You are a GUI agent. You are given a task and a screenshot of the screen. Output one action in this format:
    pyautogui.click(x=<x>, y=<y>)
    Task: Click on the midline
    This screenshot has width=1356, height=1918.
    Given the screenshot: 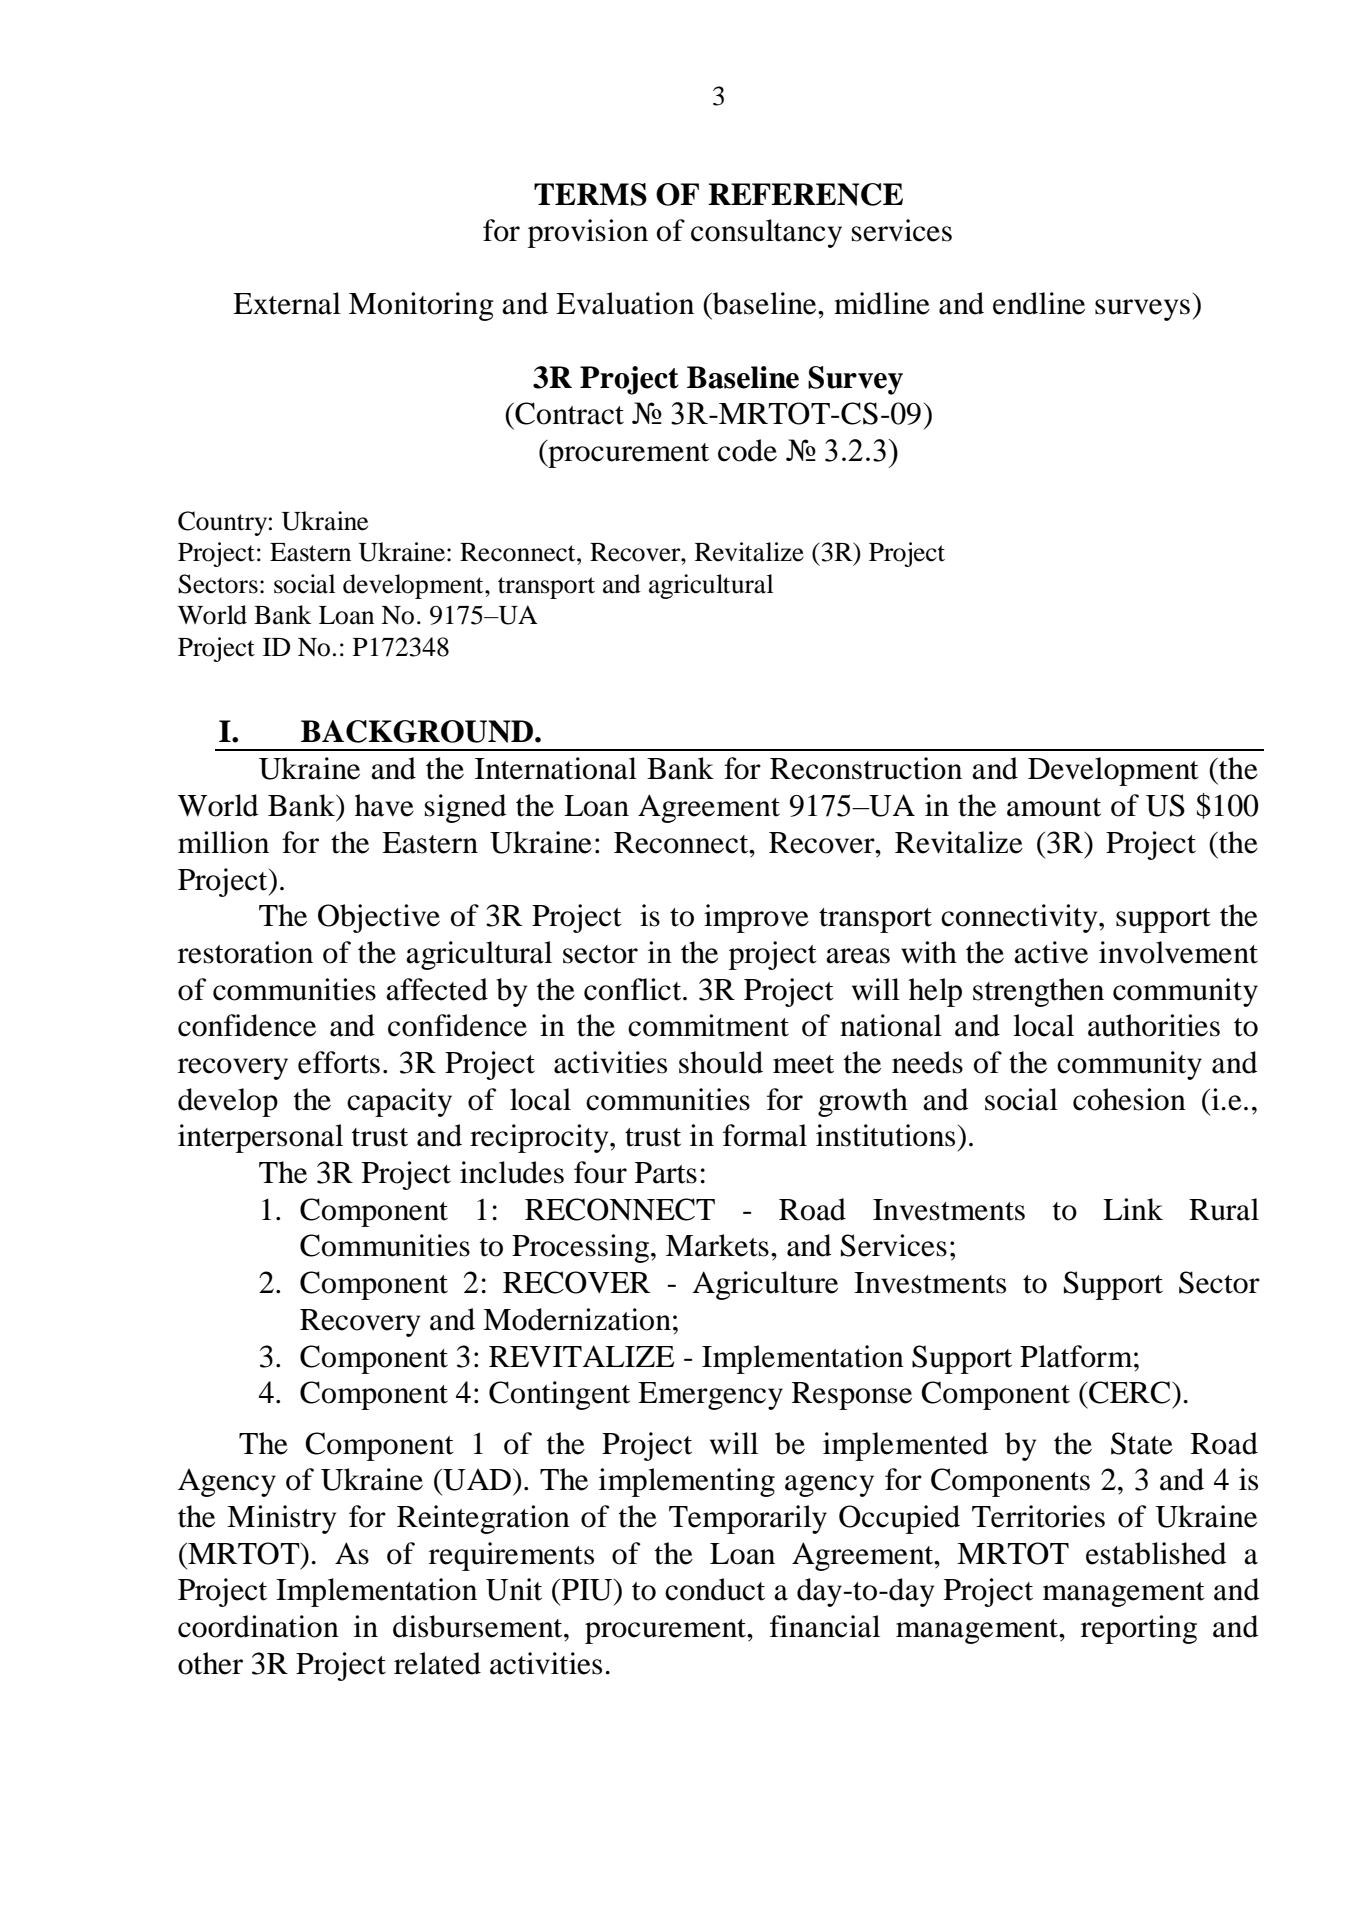 What is the action you would take?
    pyautogui.click(x=882, y=303)
